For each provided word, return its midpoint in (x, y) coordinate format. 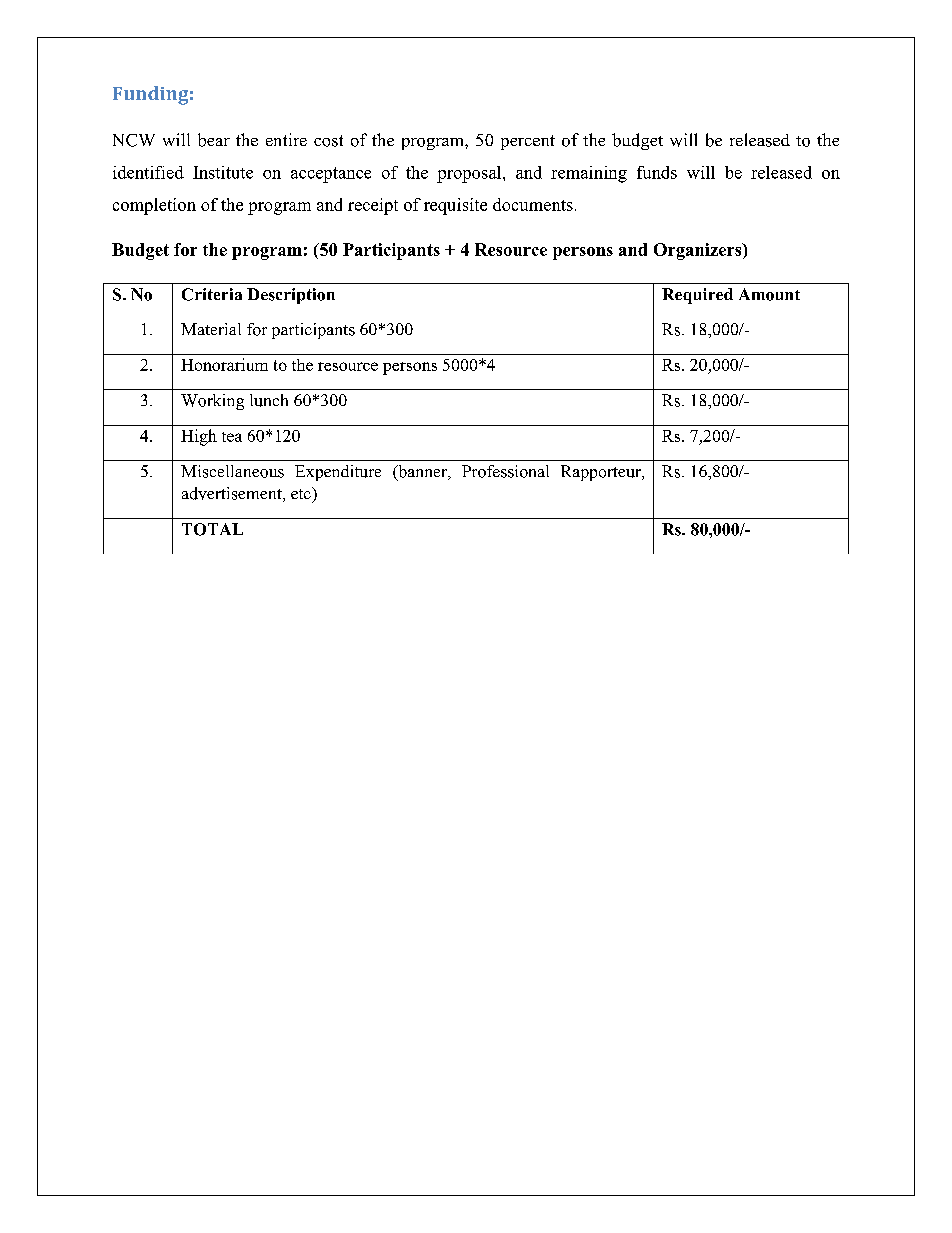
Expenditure (338, 473)
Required (697, 296)
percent (528, 142)
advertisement (233, 494)
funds (657, 172)
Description (291, 296)
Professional (505, 471)
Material (211, 329)
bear (214, 140)
